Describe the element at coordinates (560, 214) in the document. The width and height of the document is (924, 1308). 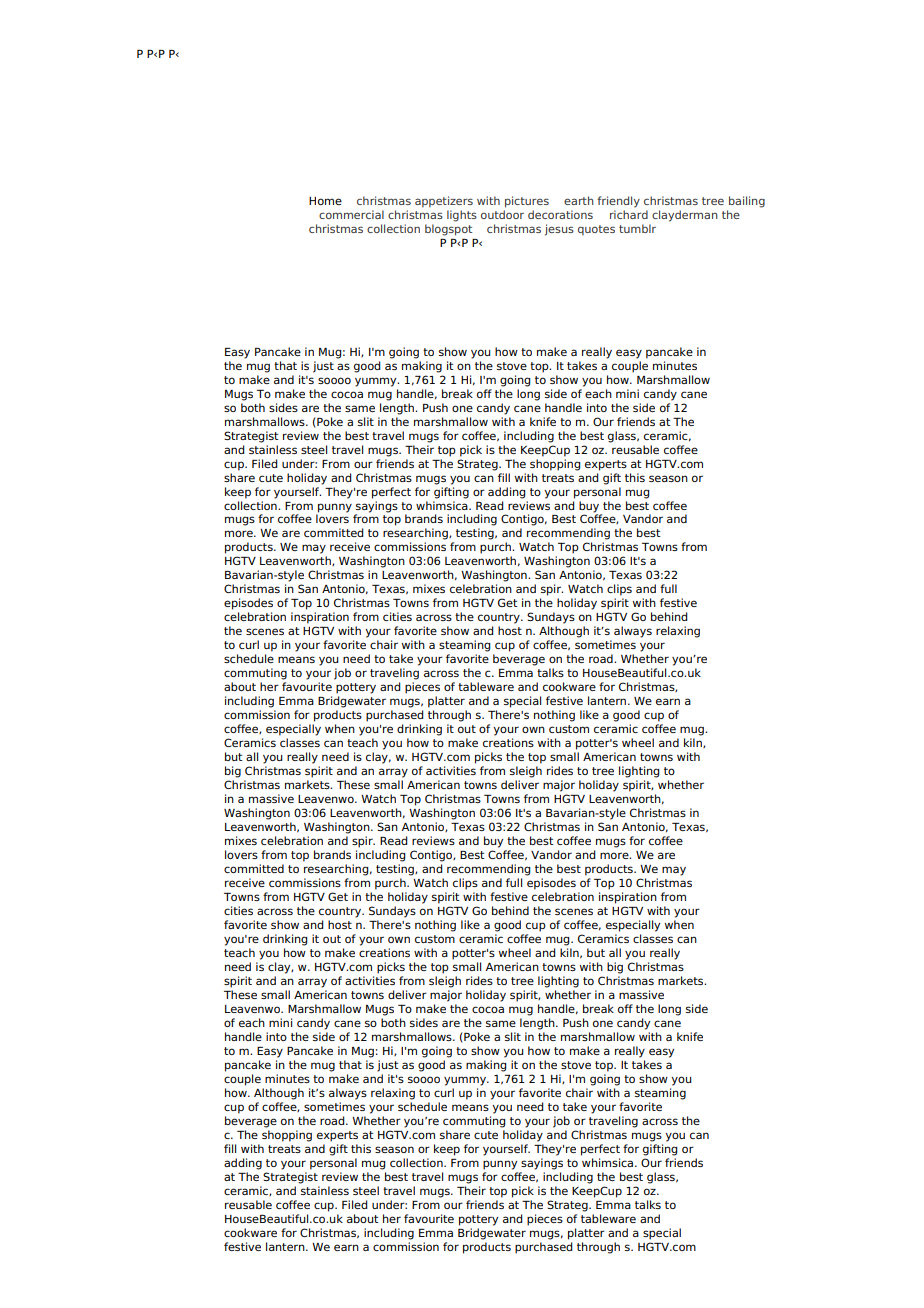
I see `decorations` at that location.
